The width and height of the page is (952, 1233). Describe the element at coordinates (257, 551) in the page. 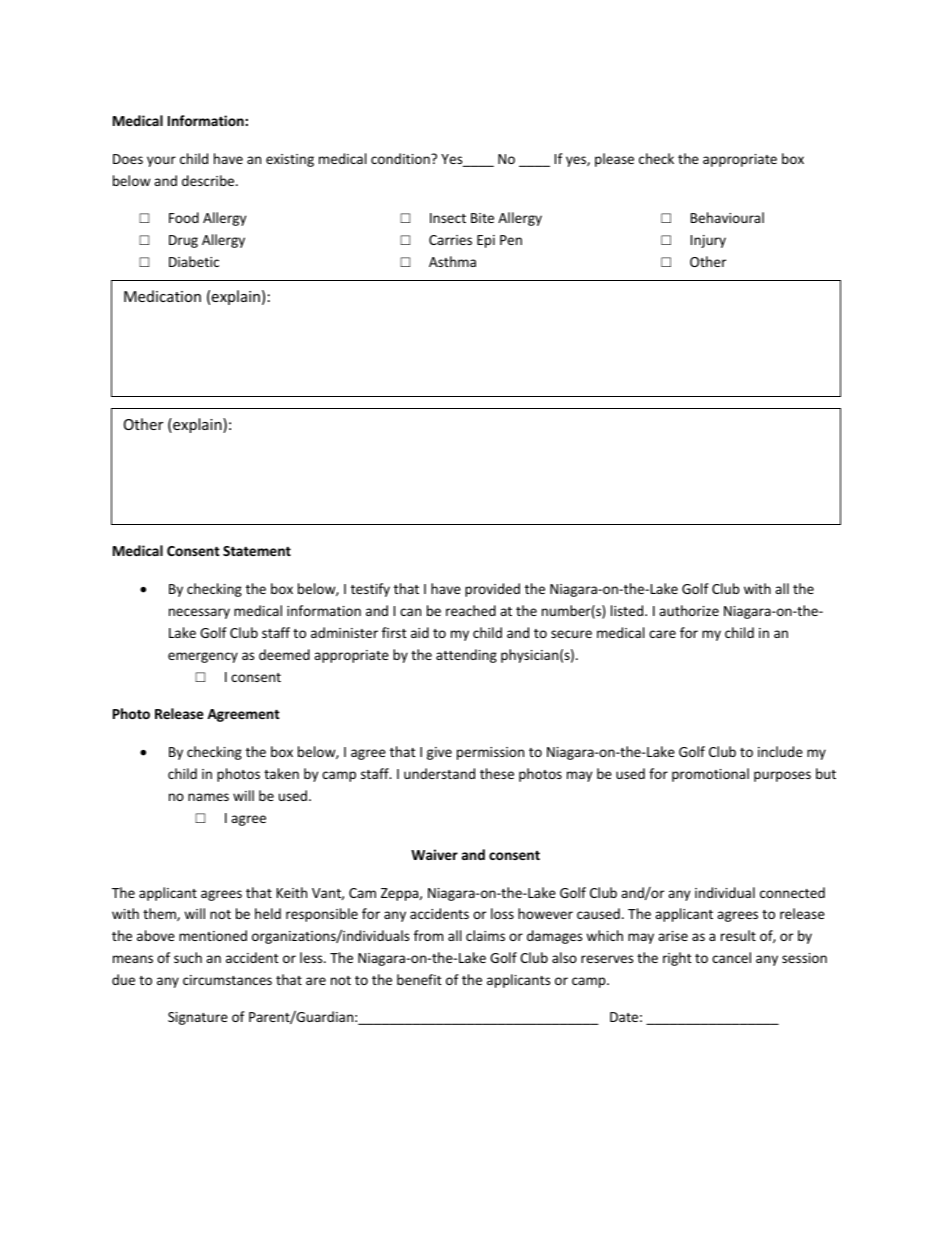

I see `Statement` at that location.
